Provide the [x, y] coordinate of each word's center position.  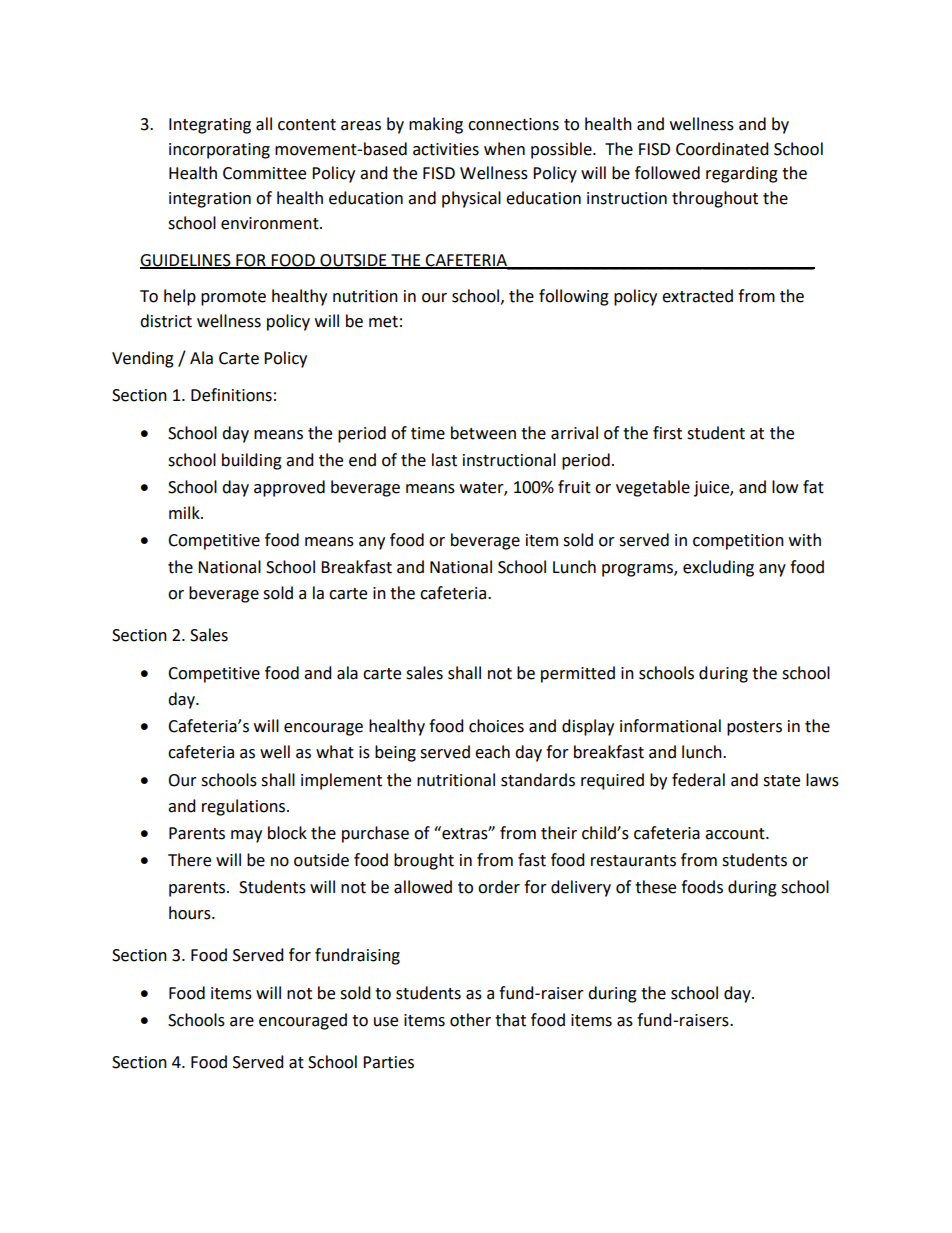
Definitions [231, 395]
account [736, 834]
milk [185, 512]
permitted [578, 674]
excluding [718, 568]
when [504, 149]
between [483, 433]
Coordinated [722, 149]
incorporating [219, 151]
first [667, 433]
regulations [243, 807]
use [386, 1022]
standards [538, 780]
